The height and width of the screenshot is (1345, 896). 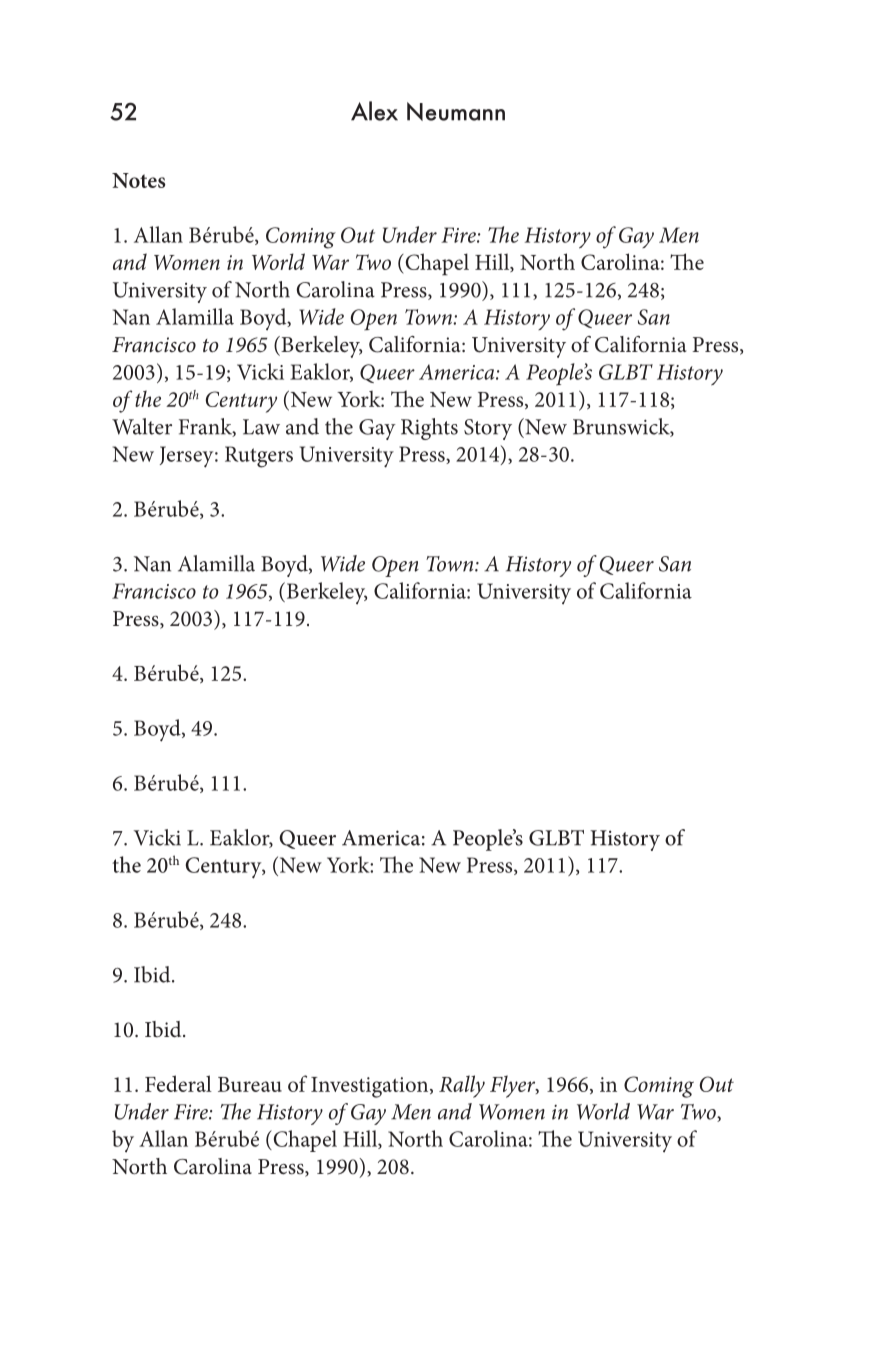 I want to click on Notes, so click(x=139, y=180).
